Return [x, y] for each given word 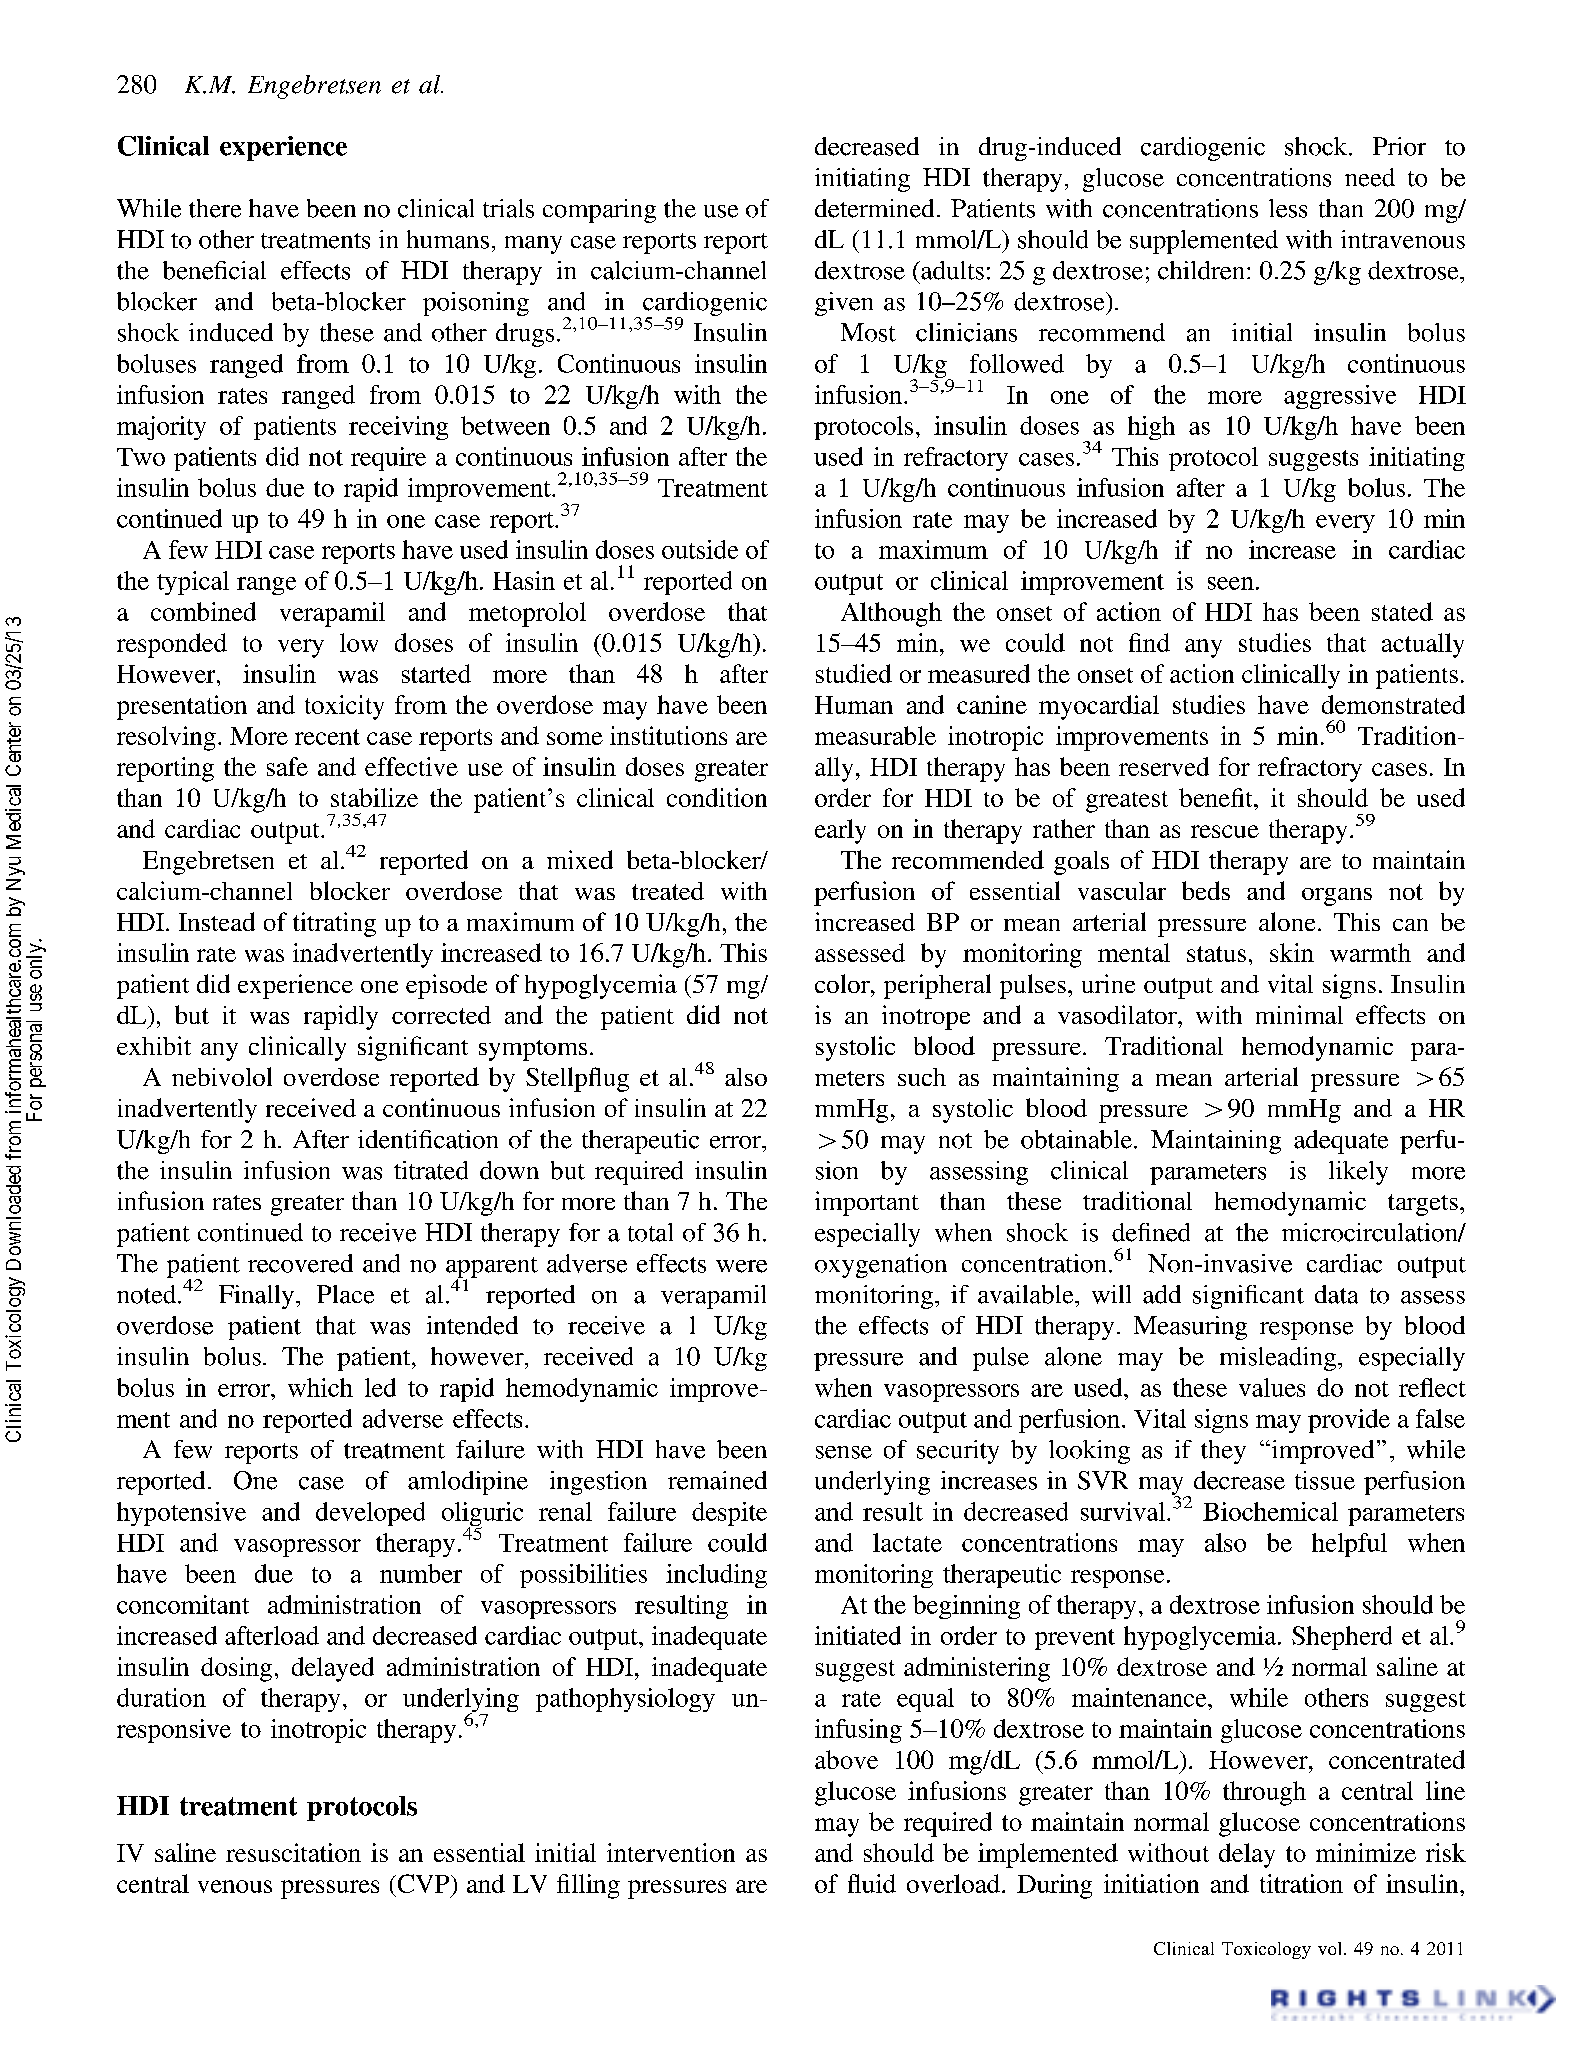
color [843, 983]
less [1288, 208]
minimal [1299, 1014]
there [215, 208]
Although [891, 614]
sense [844, 1452]
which [320, 1387]
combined [203, 611]
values [1272, 1387]
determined [874, 208]
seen [1231, 583]
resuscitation [293, 1852]
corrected [441, 1015]
